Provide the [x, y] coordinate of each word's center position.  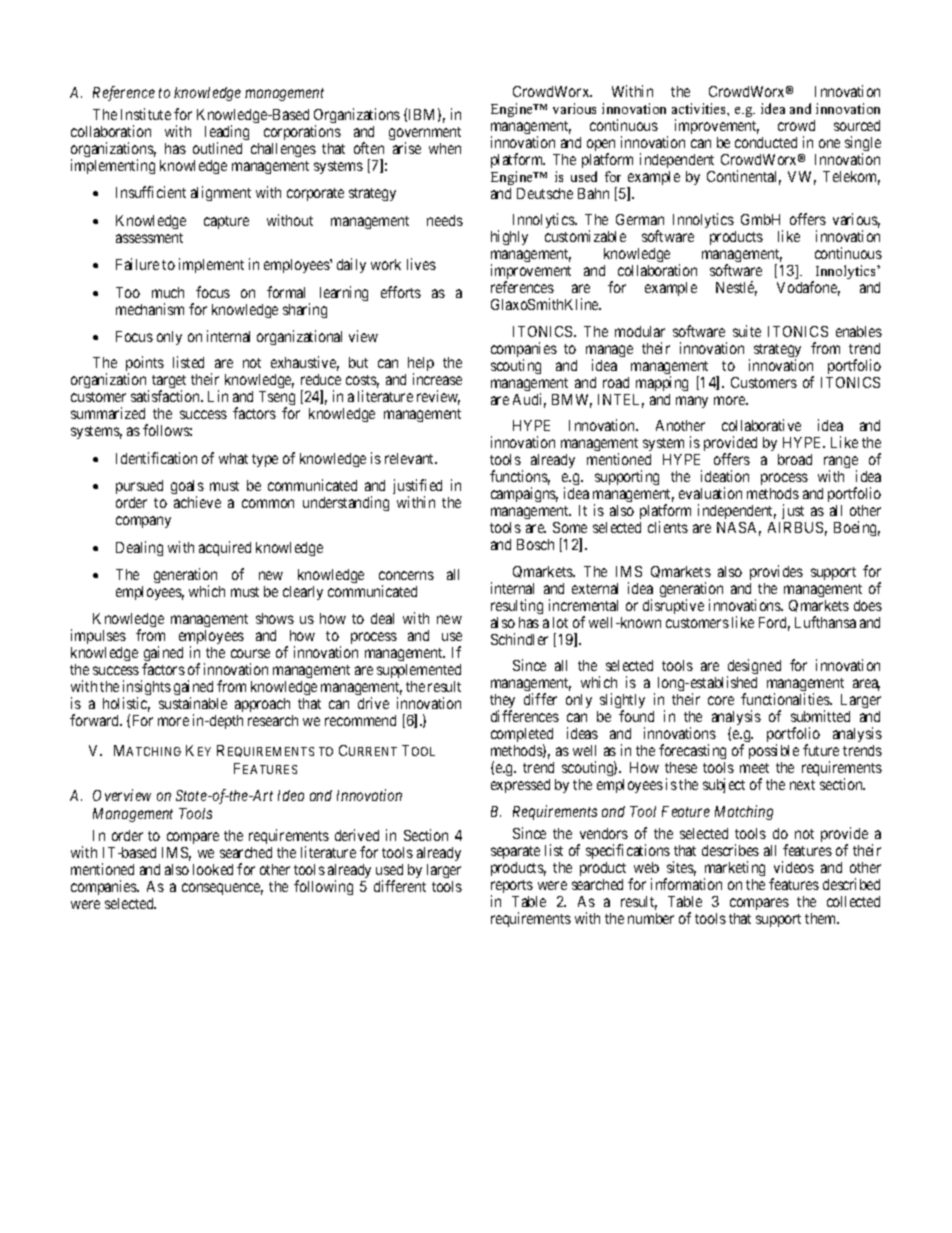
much [168, 292]
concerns [406, 575]
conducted [766, 142]
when [445, 148]
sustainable [193, 703]
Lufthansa [825, 622]
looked [213, 869]
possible [774, 751]
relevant [411, 458]
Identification [156, 458]
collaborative [761, 425]
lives [421, 264]
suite [747, 331]
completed [522, 736]
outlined [217, 148]
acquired [225, 548]
